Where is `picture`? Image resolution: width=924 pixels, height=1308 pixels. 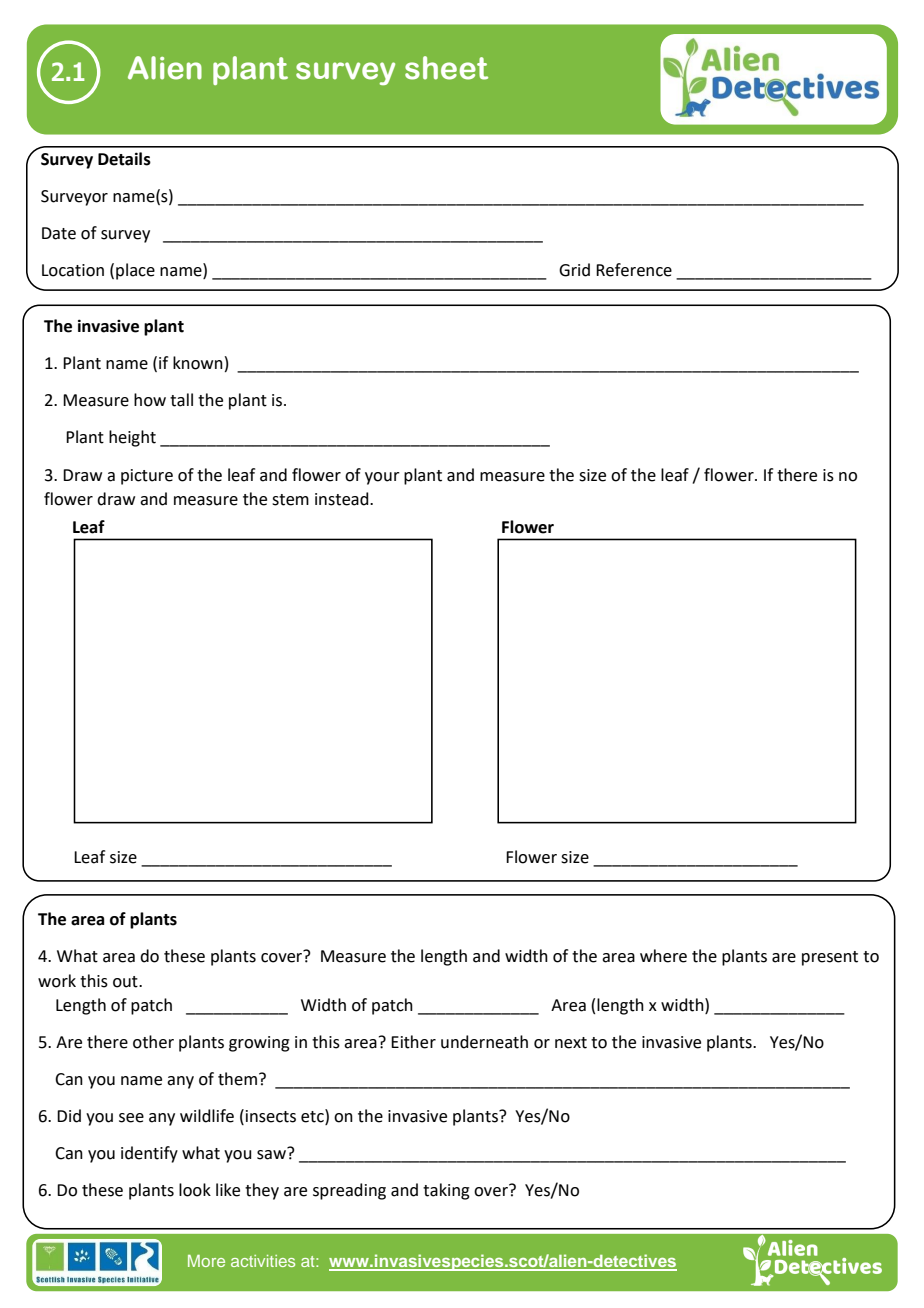 picture is located at coordinates (147, 477).
